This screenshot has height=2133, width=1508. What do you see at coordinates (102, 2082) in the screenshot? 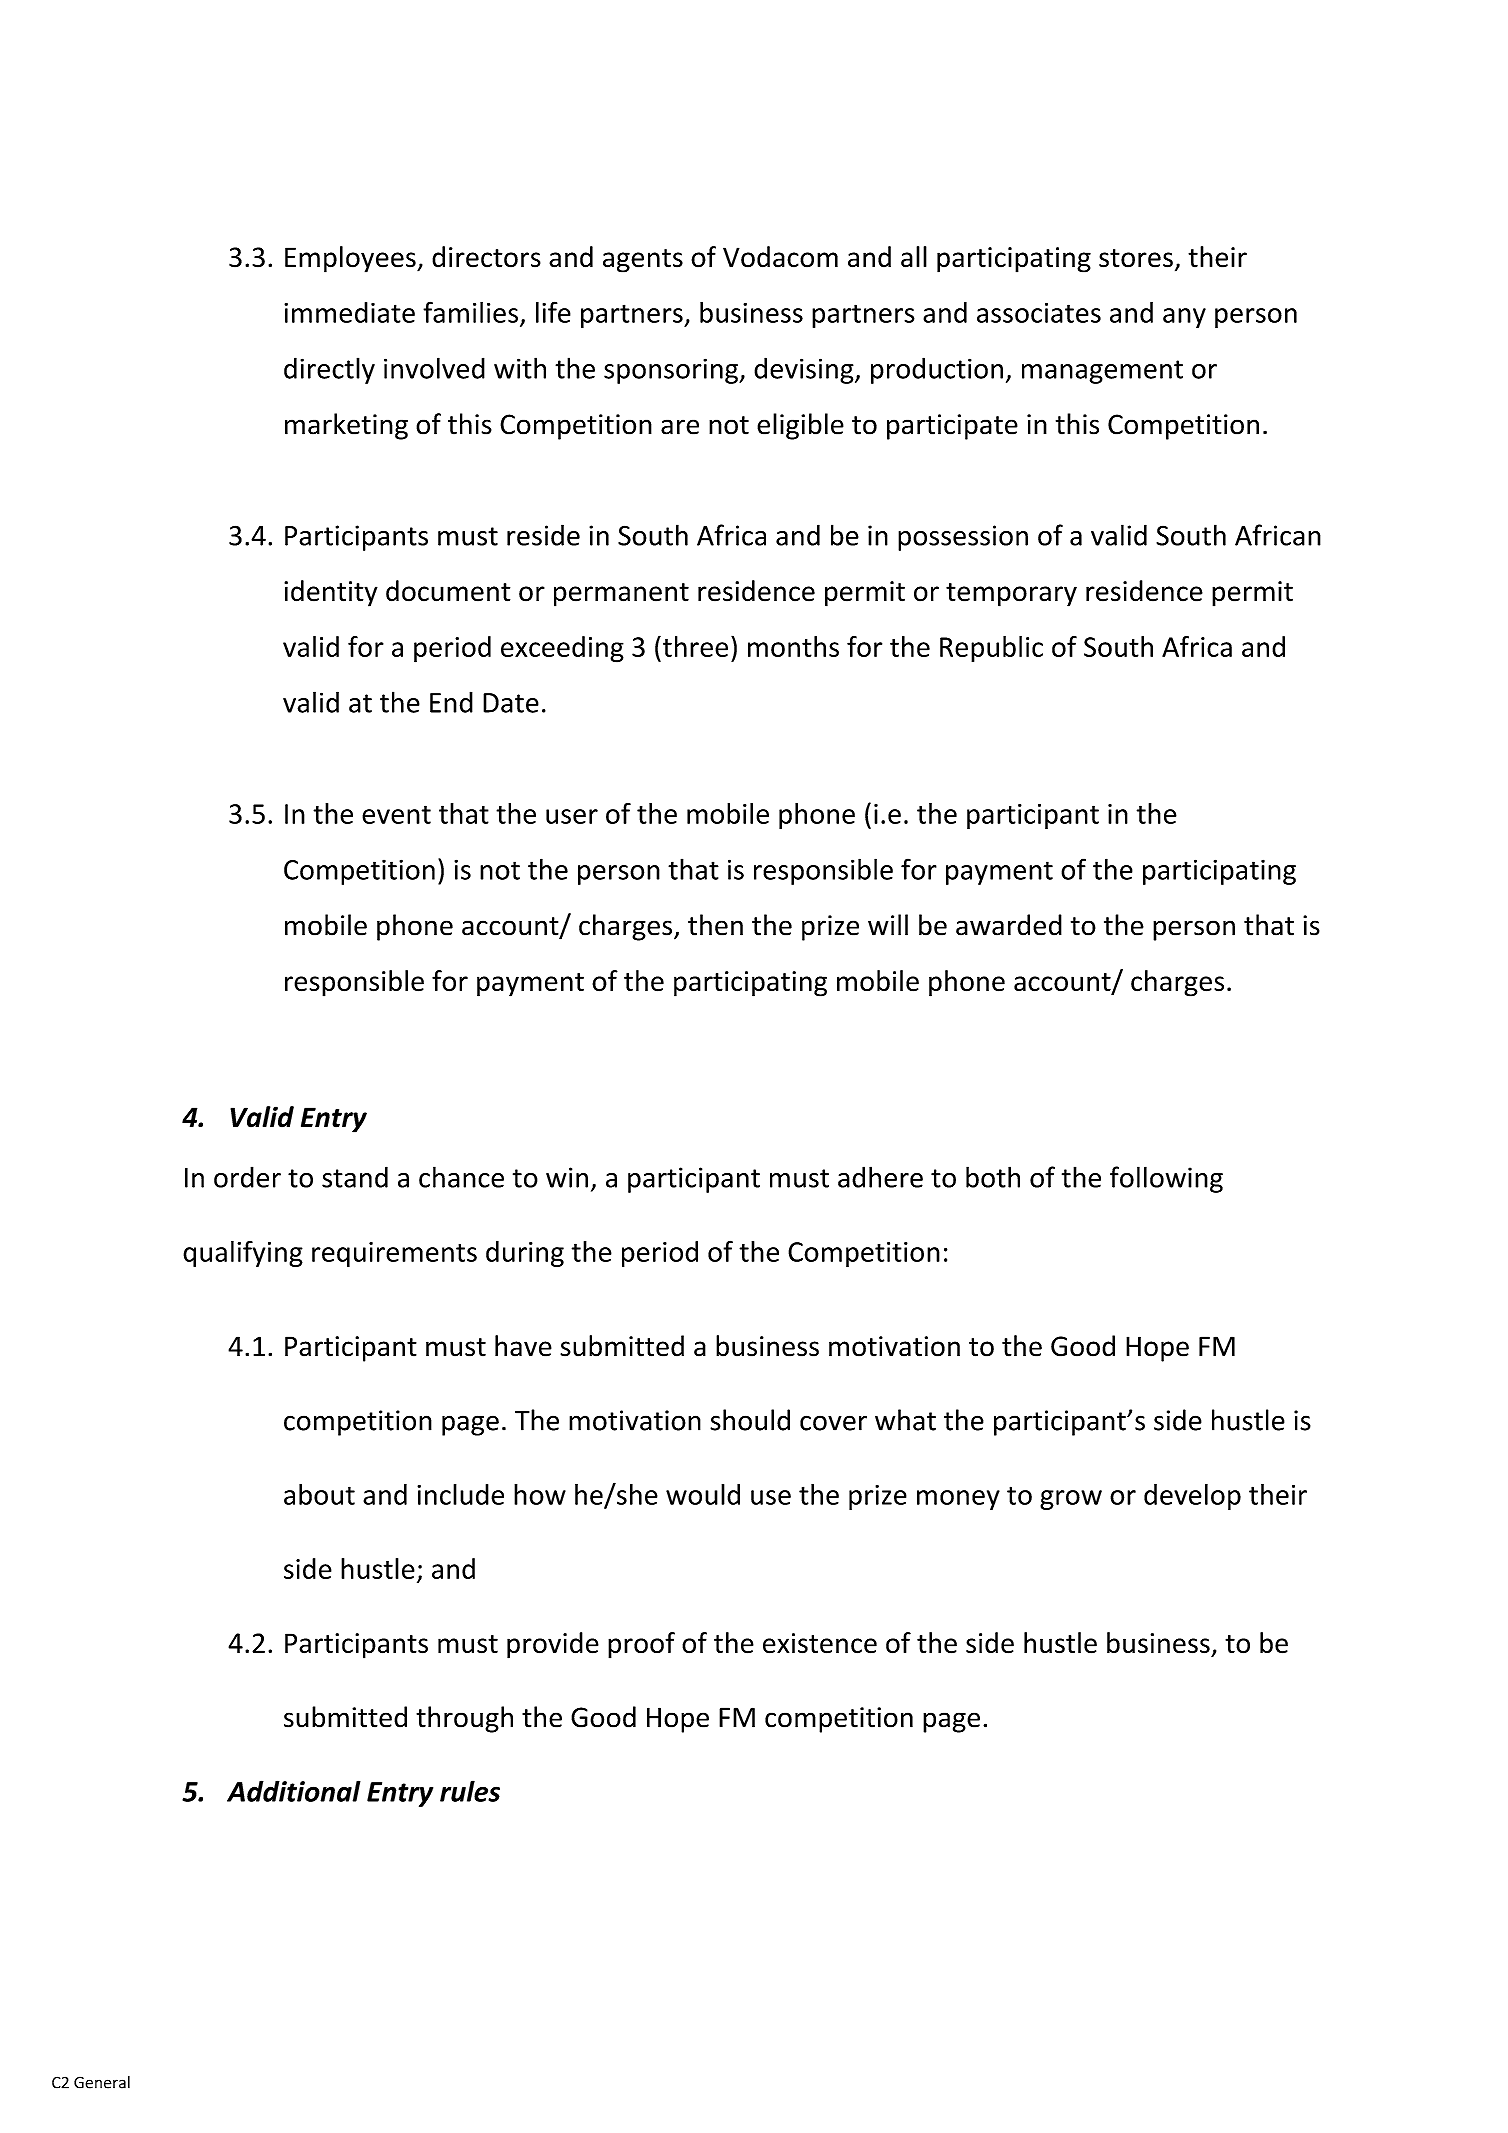
I see `General` at bounding box center [102, 2082].
